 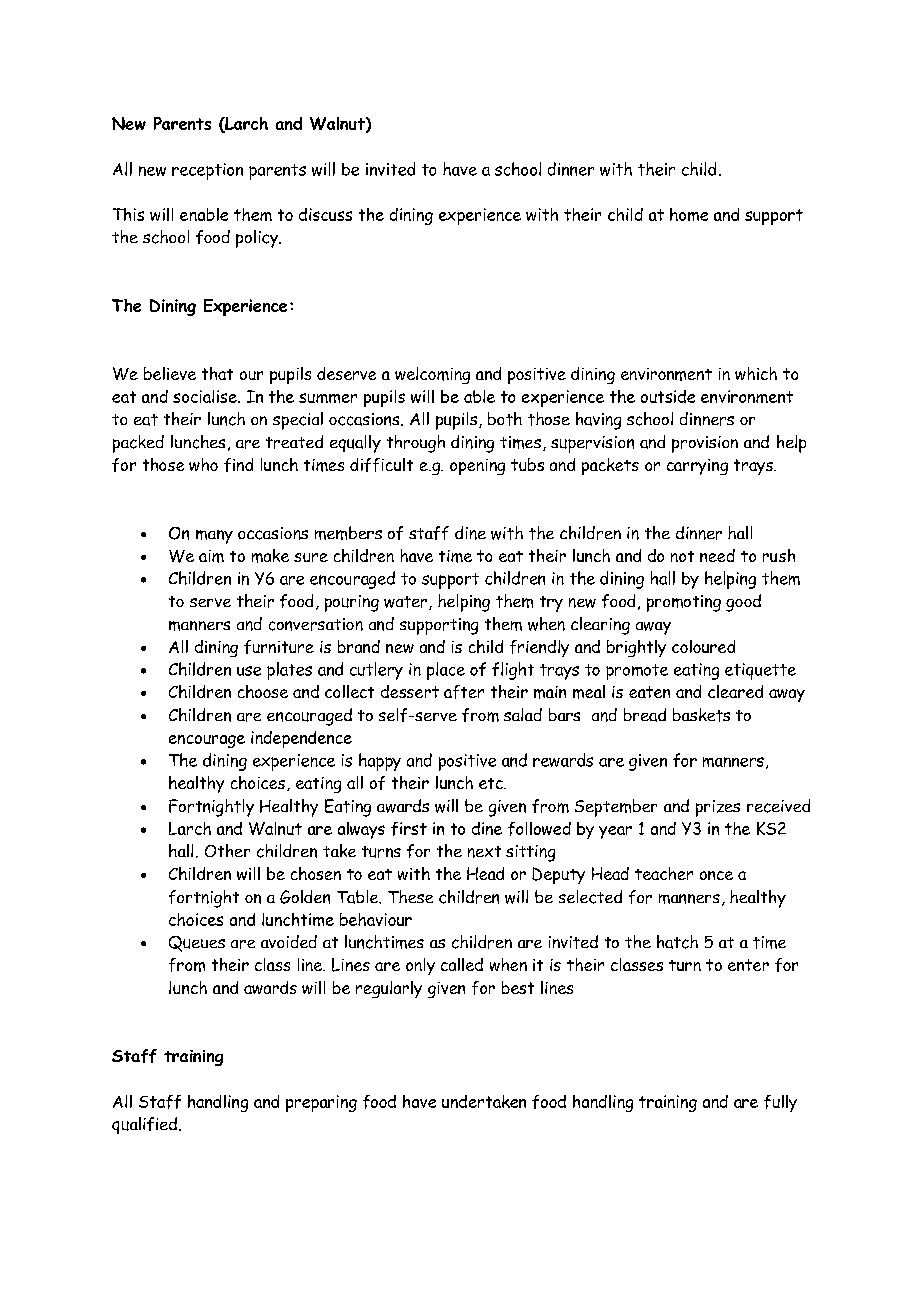 I want to click on place, so click(x=446, y=671).
